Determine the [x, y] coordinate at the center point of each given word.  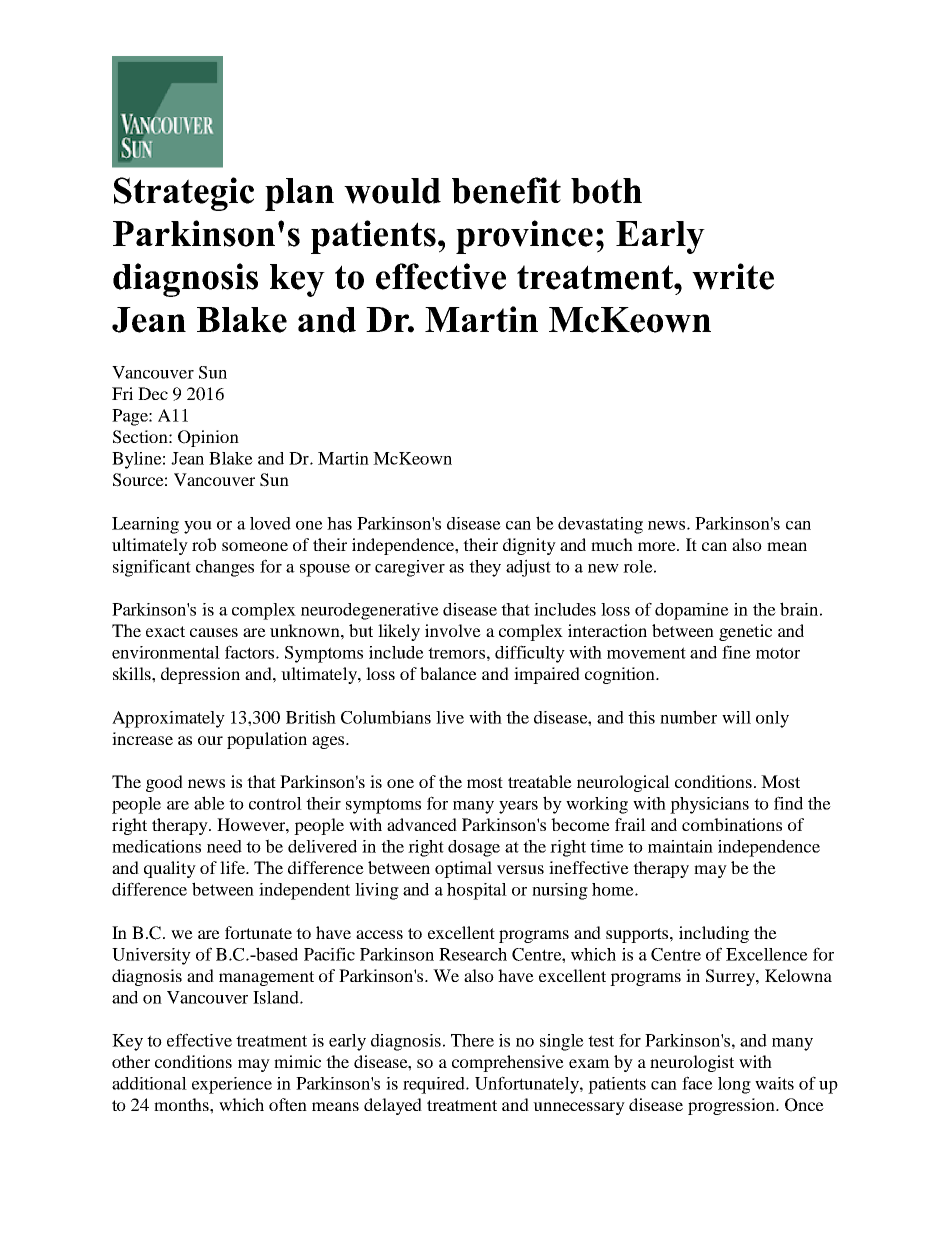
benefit [506, 190]
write [733, 276]
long [734, 1085]
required [435, 1085]
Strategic [184, 194]
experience [232, 1085]
